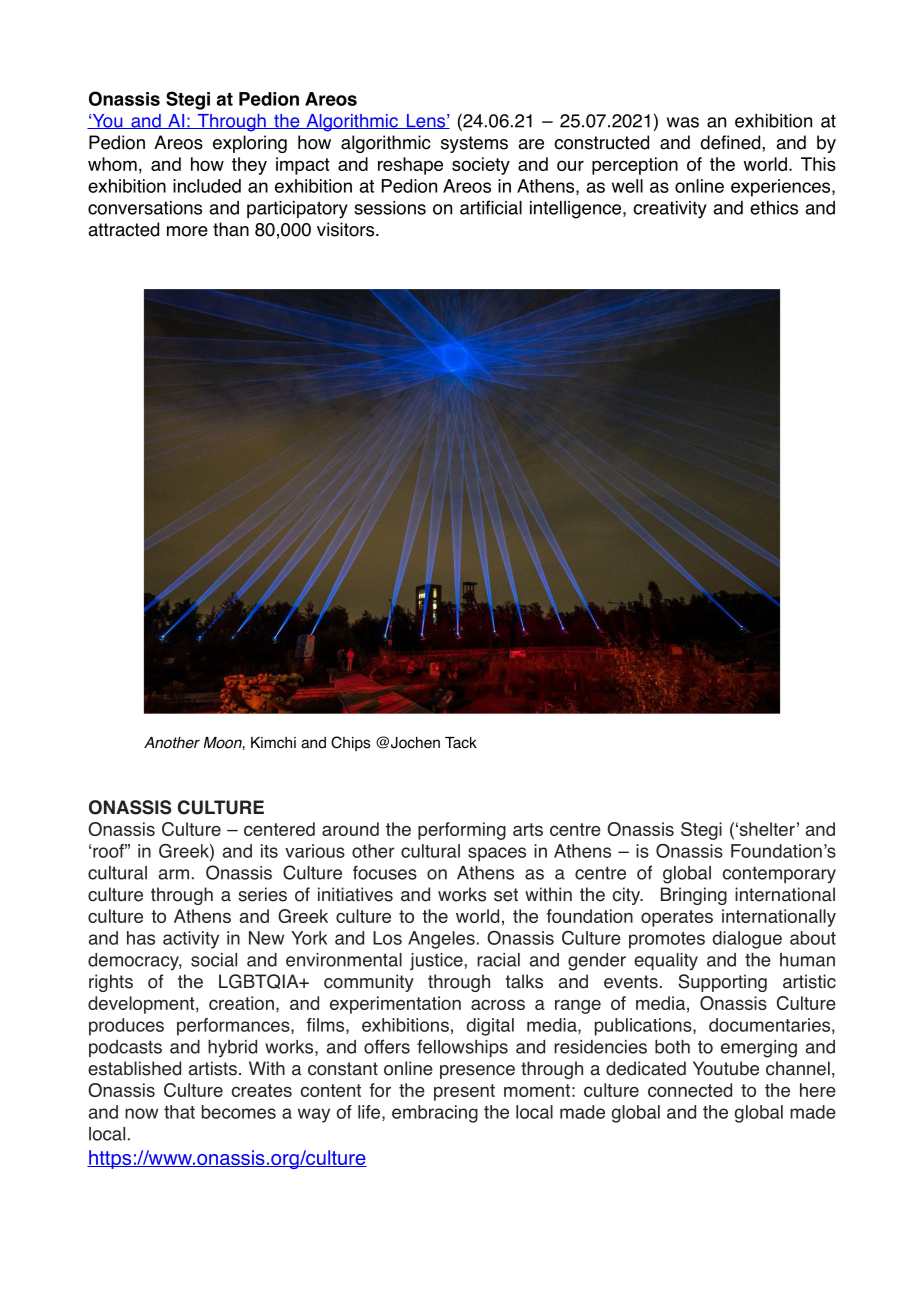 The image size is (924, 1308). Describe the element at coordinates (464, 1092) in the screenshot. I see `present` at that location.
